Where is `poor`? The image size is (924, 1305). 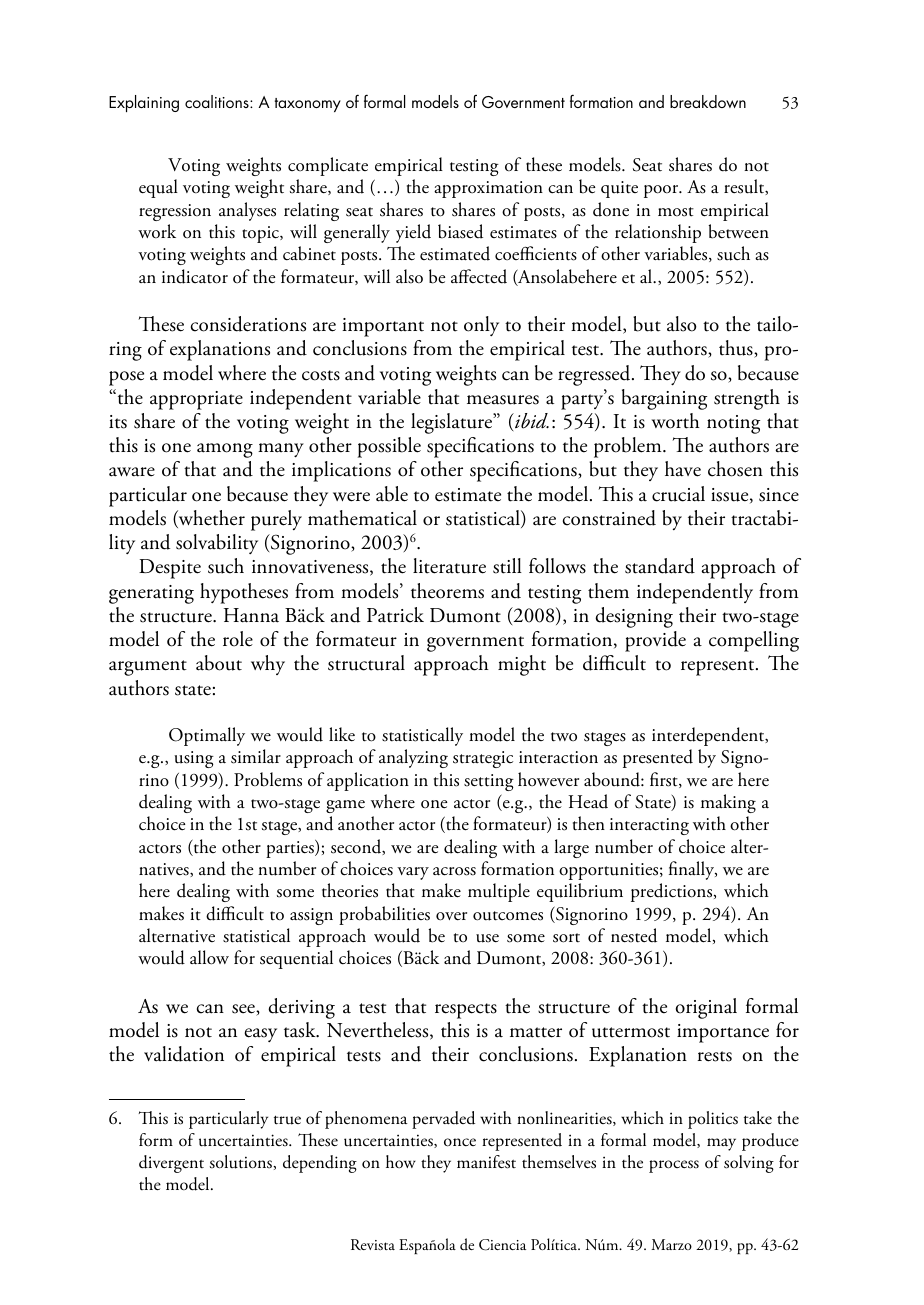
poor is located at coordinates (662, 191).
